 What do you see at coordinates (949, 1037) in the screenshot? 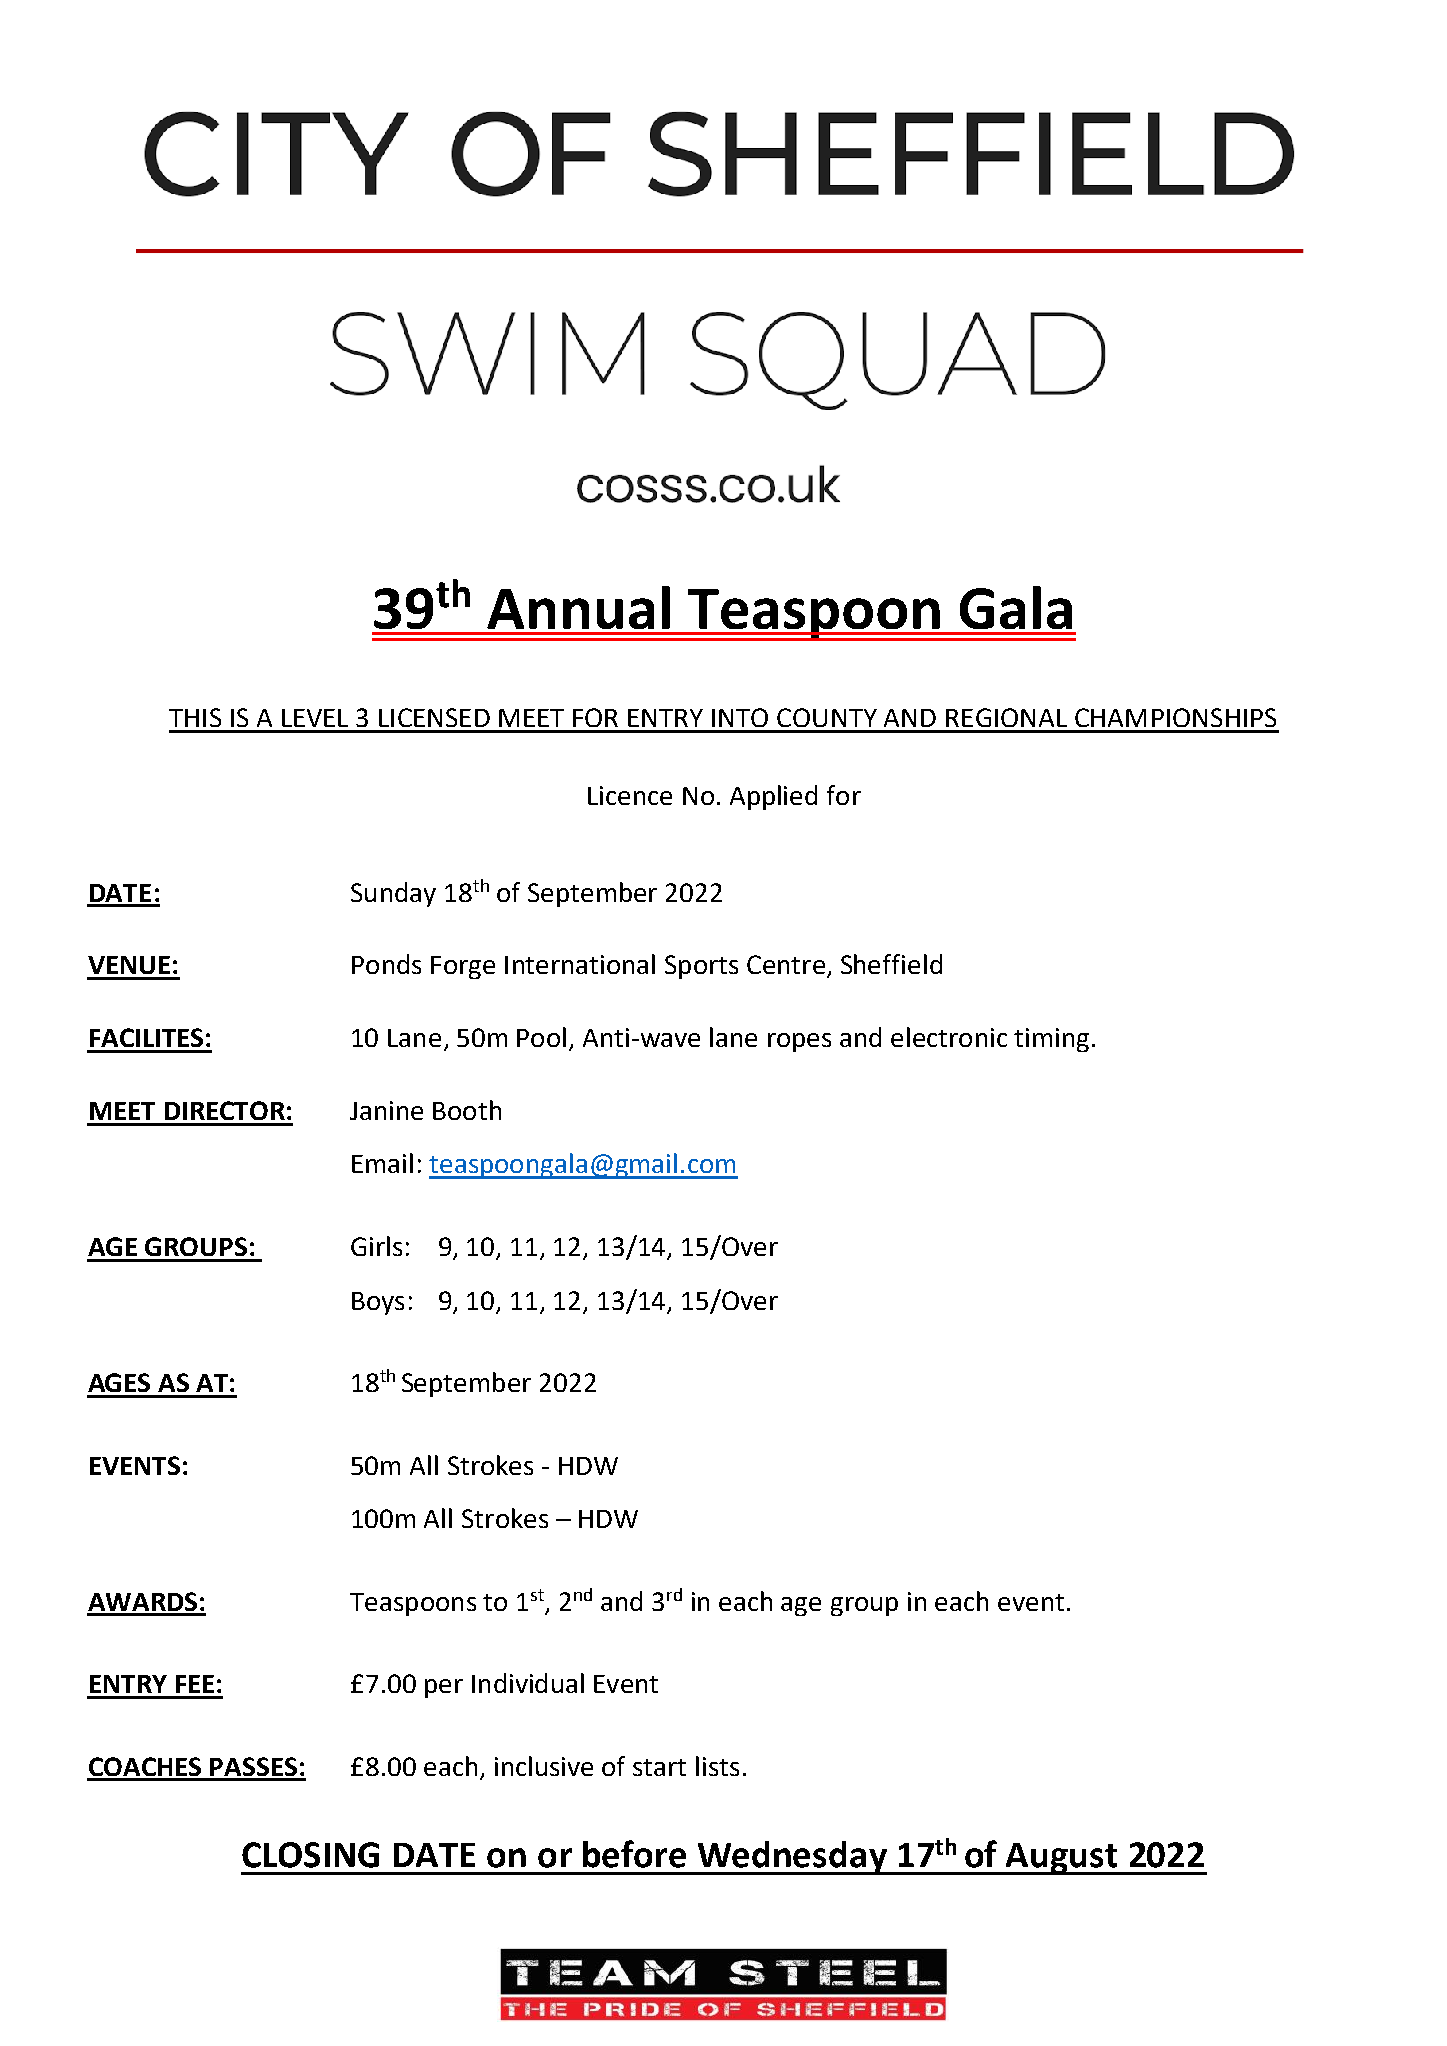
I see `electronic` at bounding box center [949, 1037].
